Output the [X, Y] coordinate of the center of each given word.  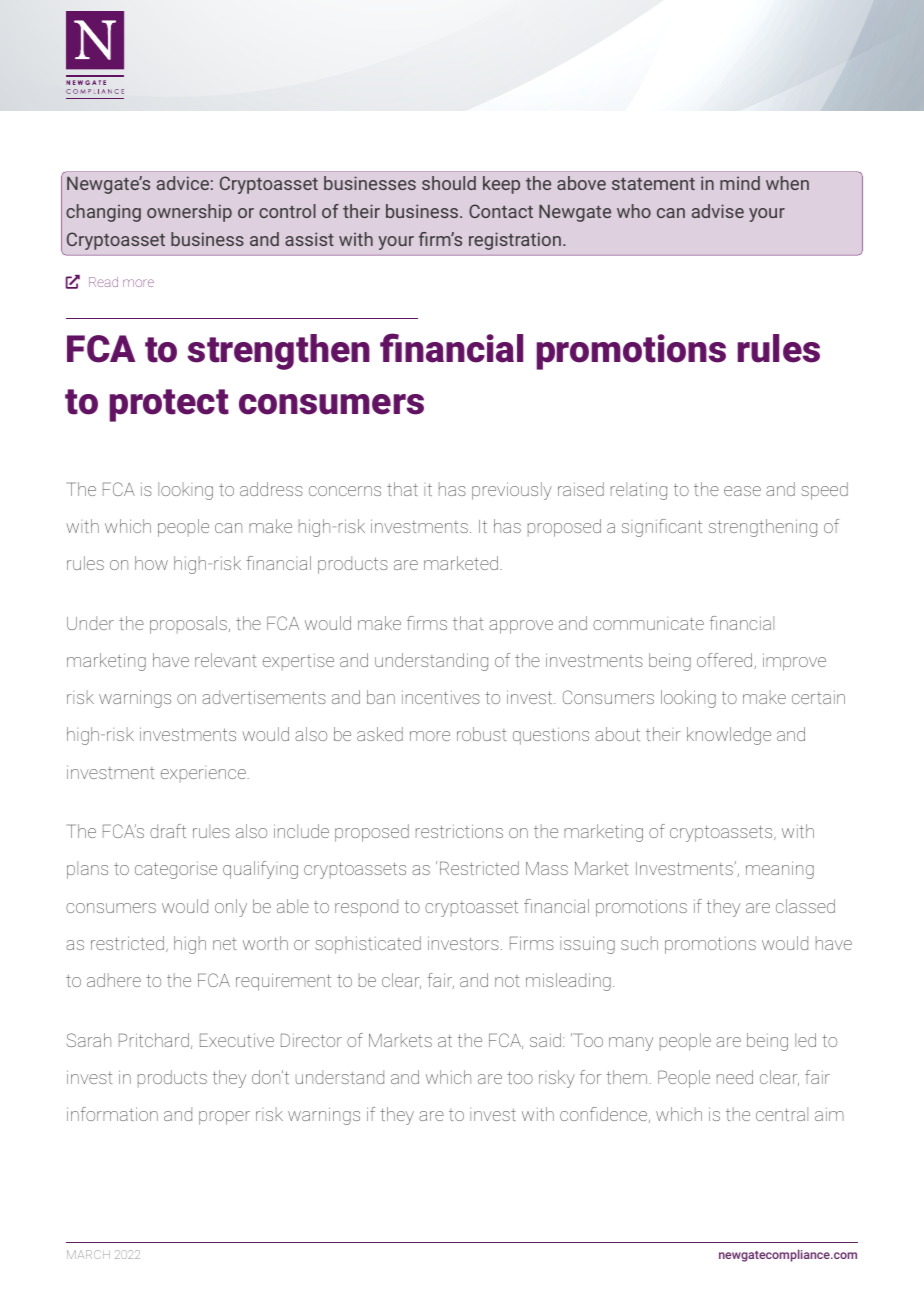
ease [742, 491]
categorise [176, 870]
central [782, 1114]
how [151, 563]
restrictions [459, 831]
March [88, 1254]
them [626, 1077]
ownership [189, 213]
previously [512, 491]
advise [718, 211]
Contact [501, 211]
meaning [780, 870]
